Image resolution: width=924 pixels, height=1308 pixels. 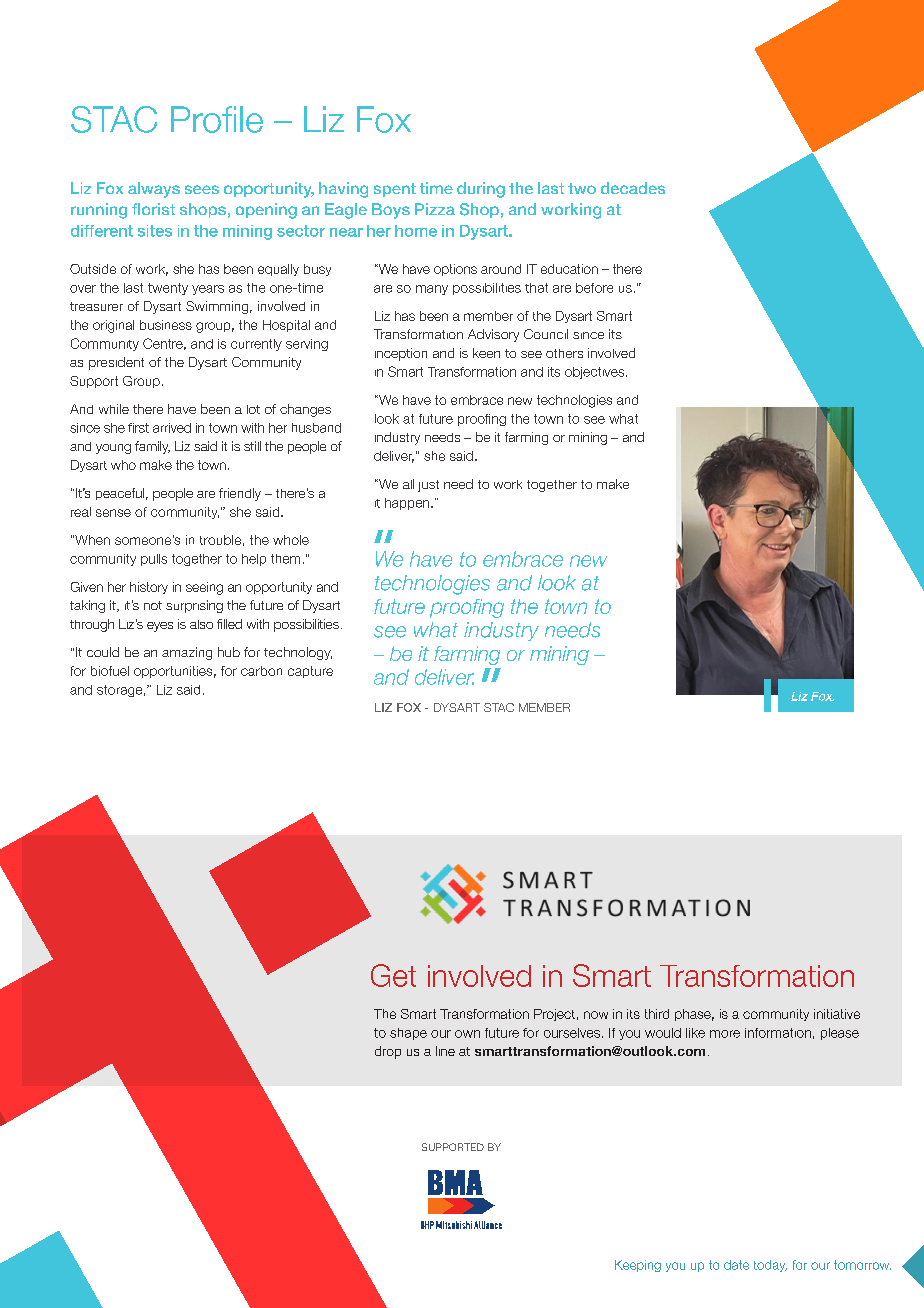 What do you see at coordinates (113, 513) in the document?
I see `sense` at bounding box center [113, 513].
